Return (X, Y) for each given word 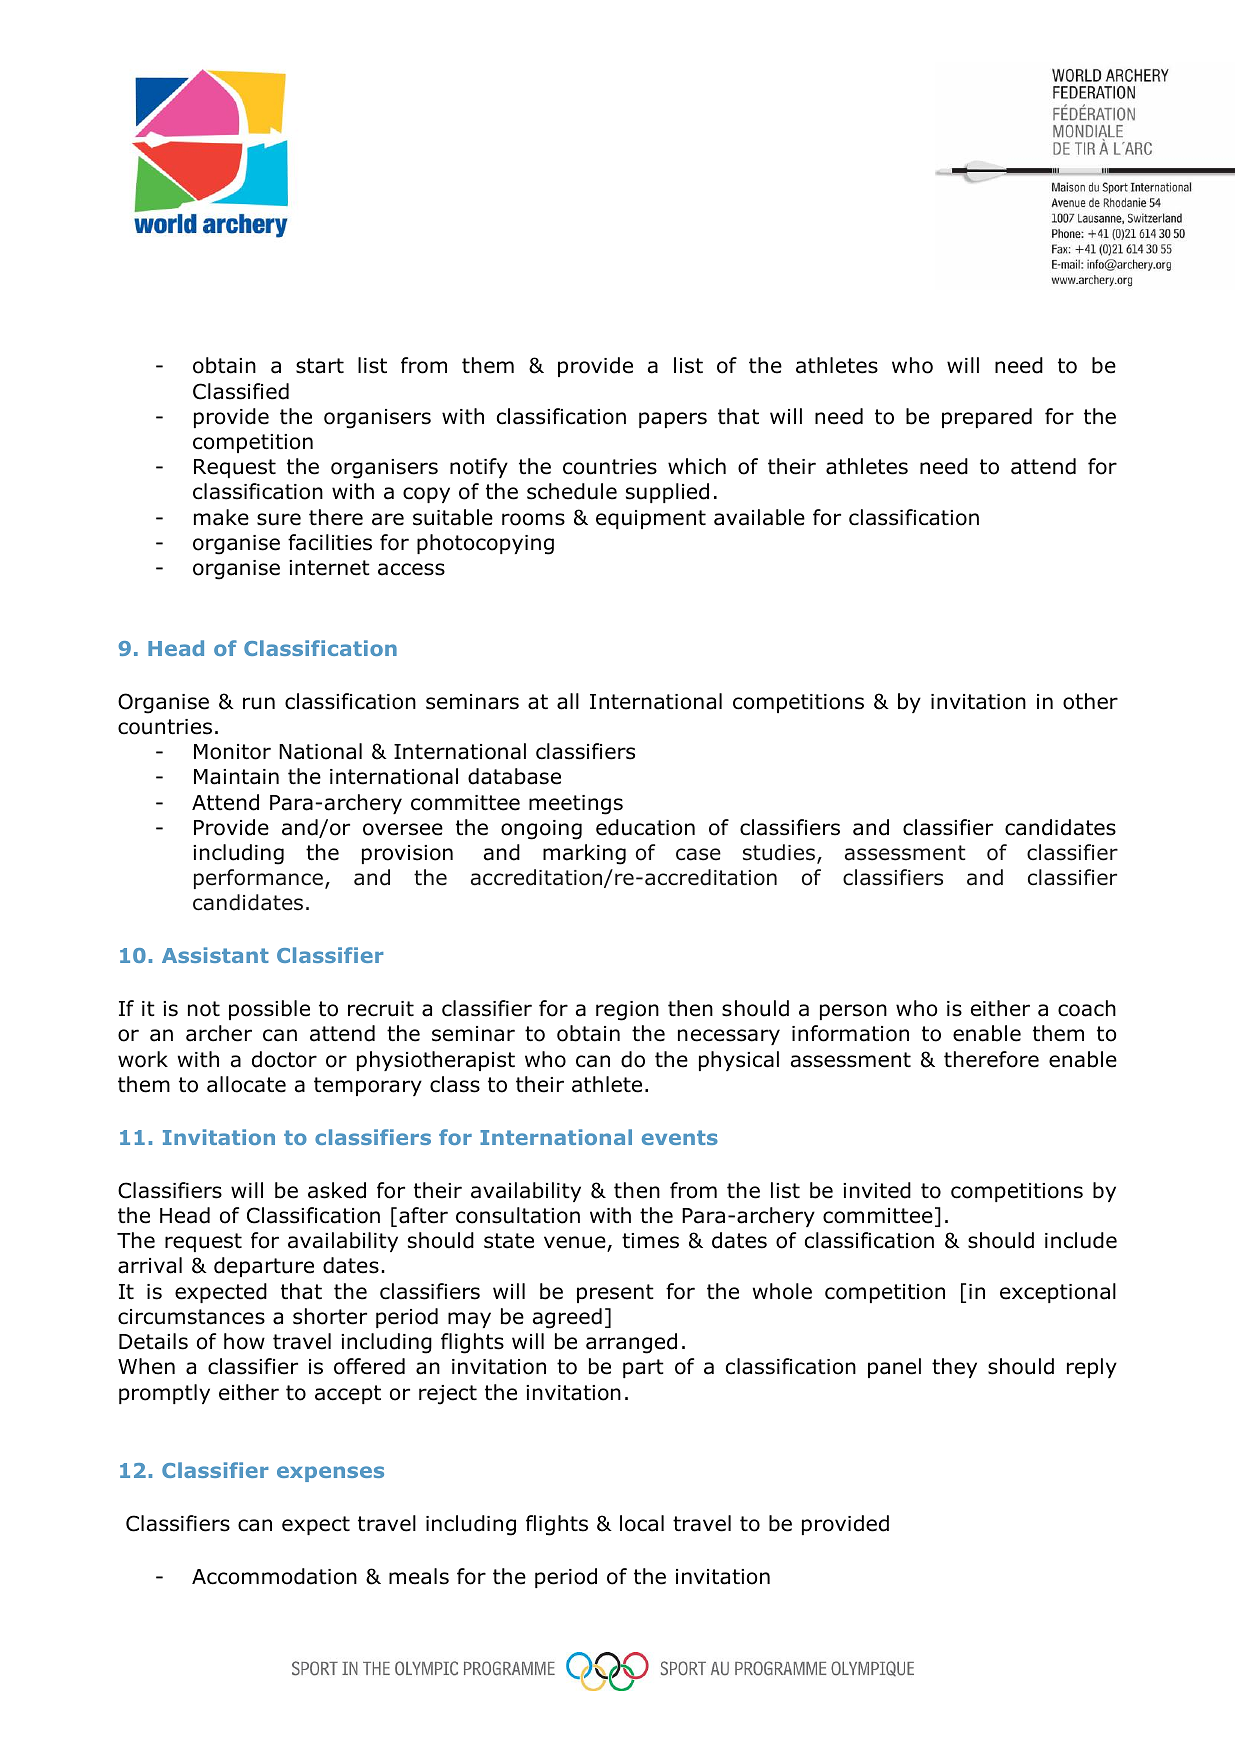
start (320, 366)
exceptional (1058, 1293)
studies (779, 852)
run (259, 703)
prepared (987, 418)
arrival (150, 1265)
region (627, 1011)
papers (673, 420)
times (650, 1241)
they (954, 1368)
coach (1087, 1008)
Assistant (215, 955)
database (514, 776)
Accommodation (274, 1576)
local (642, 1523)
